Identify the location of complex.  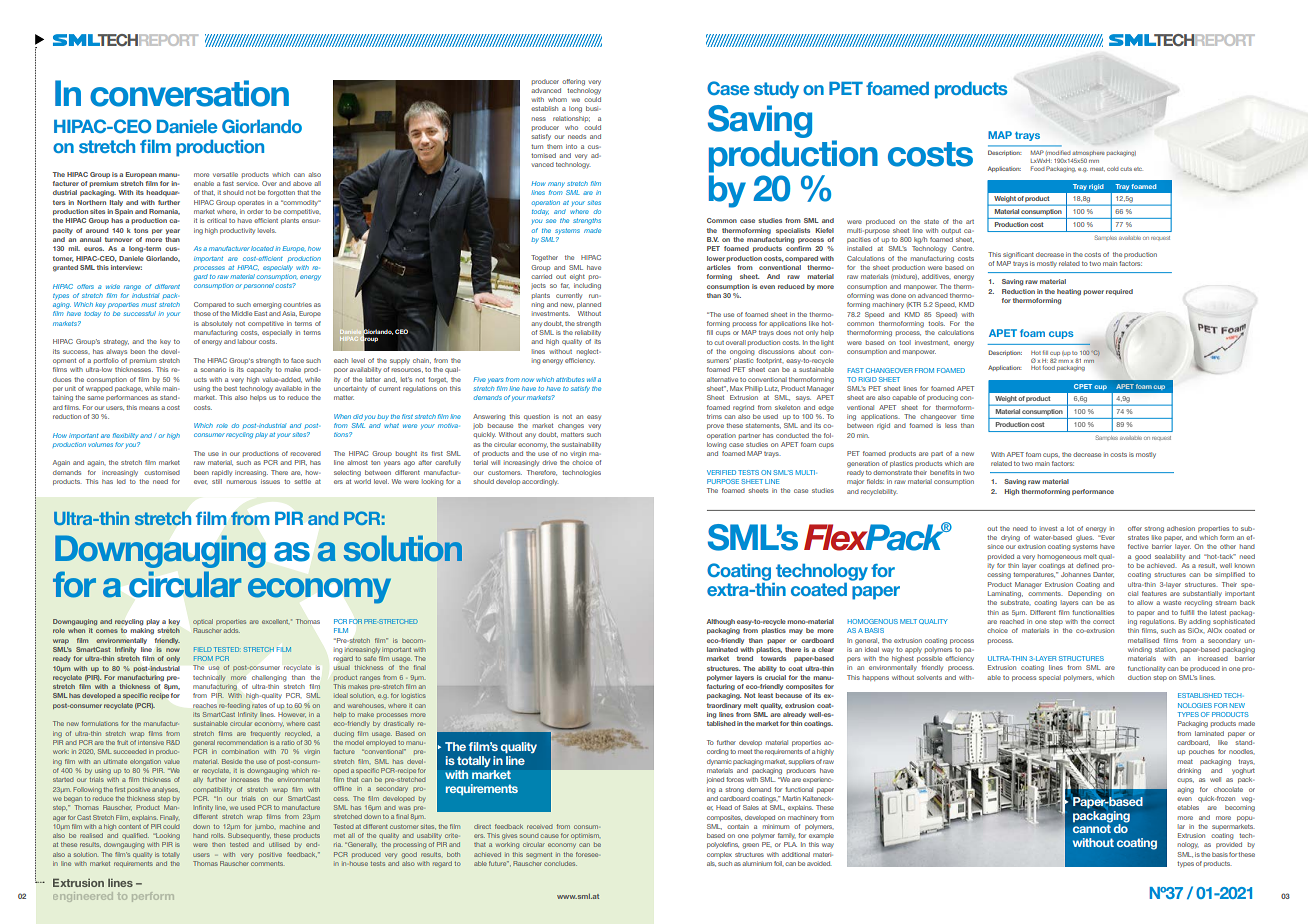
(719, 855).
